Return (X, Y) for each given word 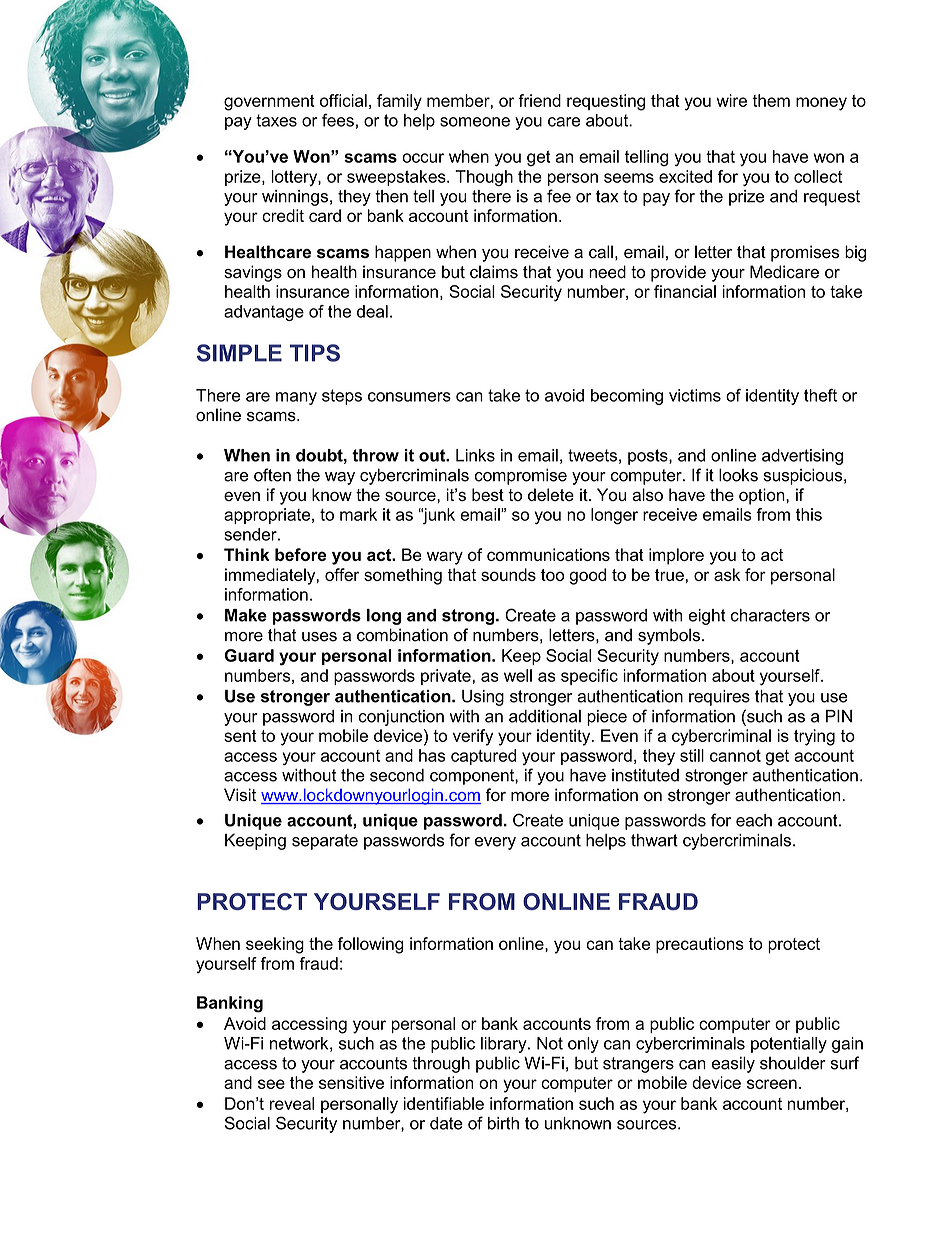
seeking (275, 945)
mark (358, 514)
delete (551, 494)
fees (338, 120)
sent (240, 736)
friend (539, 100)
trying (814, 737)
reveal (292, 1103)
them (771, 100)
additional (545, 716)
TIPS (315, 353)
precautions (700, 945)
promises (805, 253)
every (495, 843)
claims (494, 272)
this (809, 514)
